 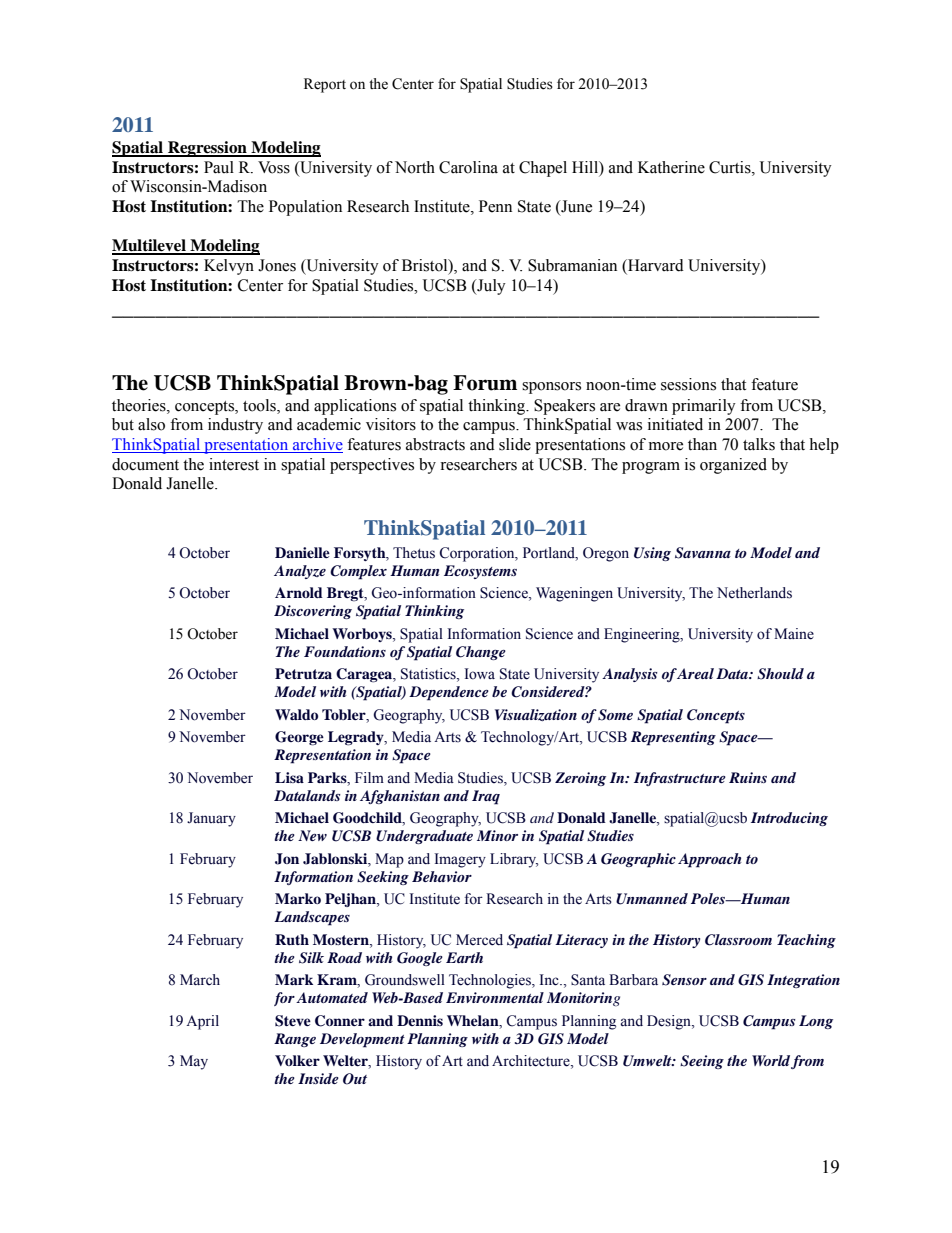 I want to click on Architecture, so click(x=532, y=1062).
